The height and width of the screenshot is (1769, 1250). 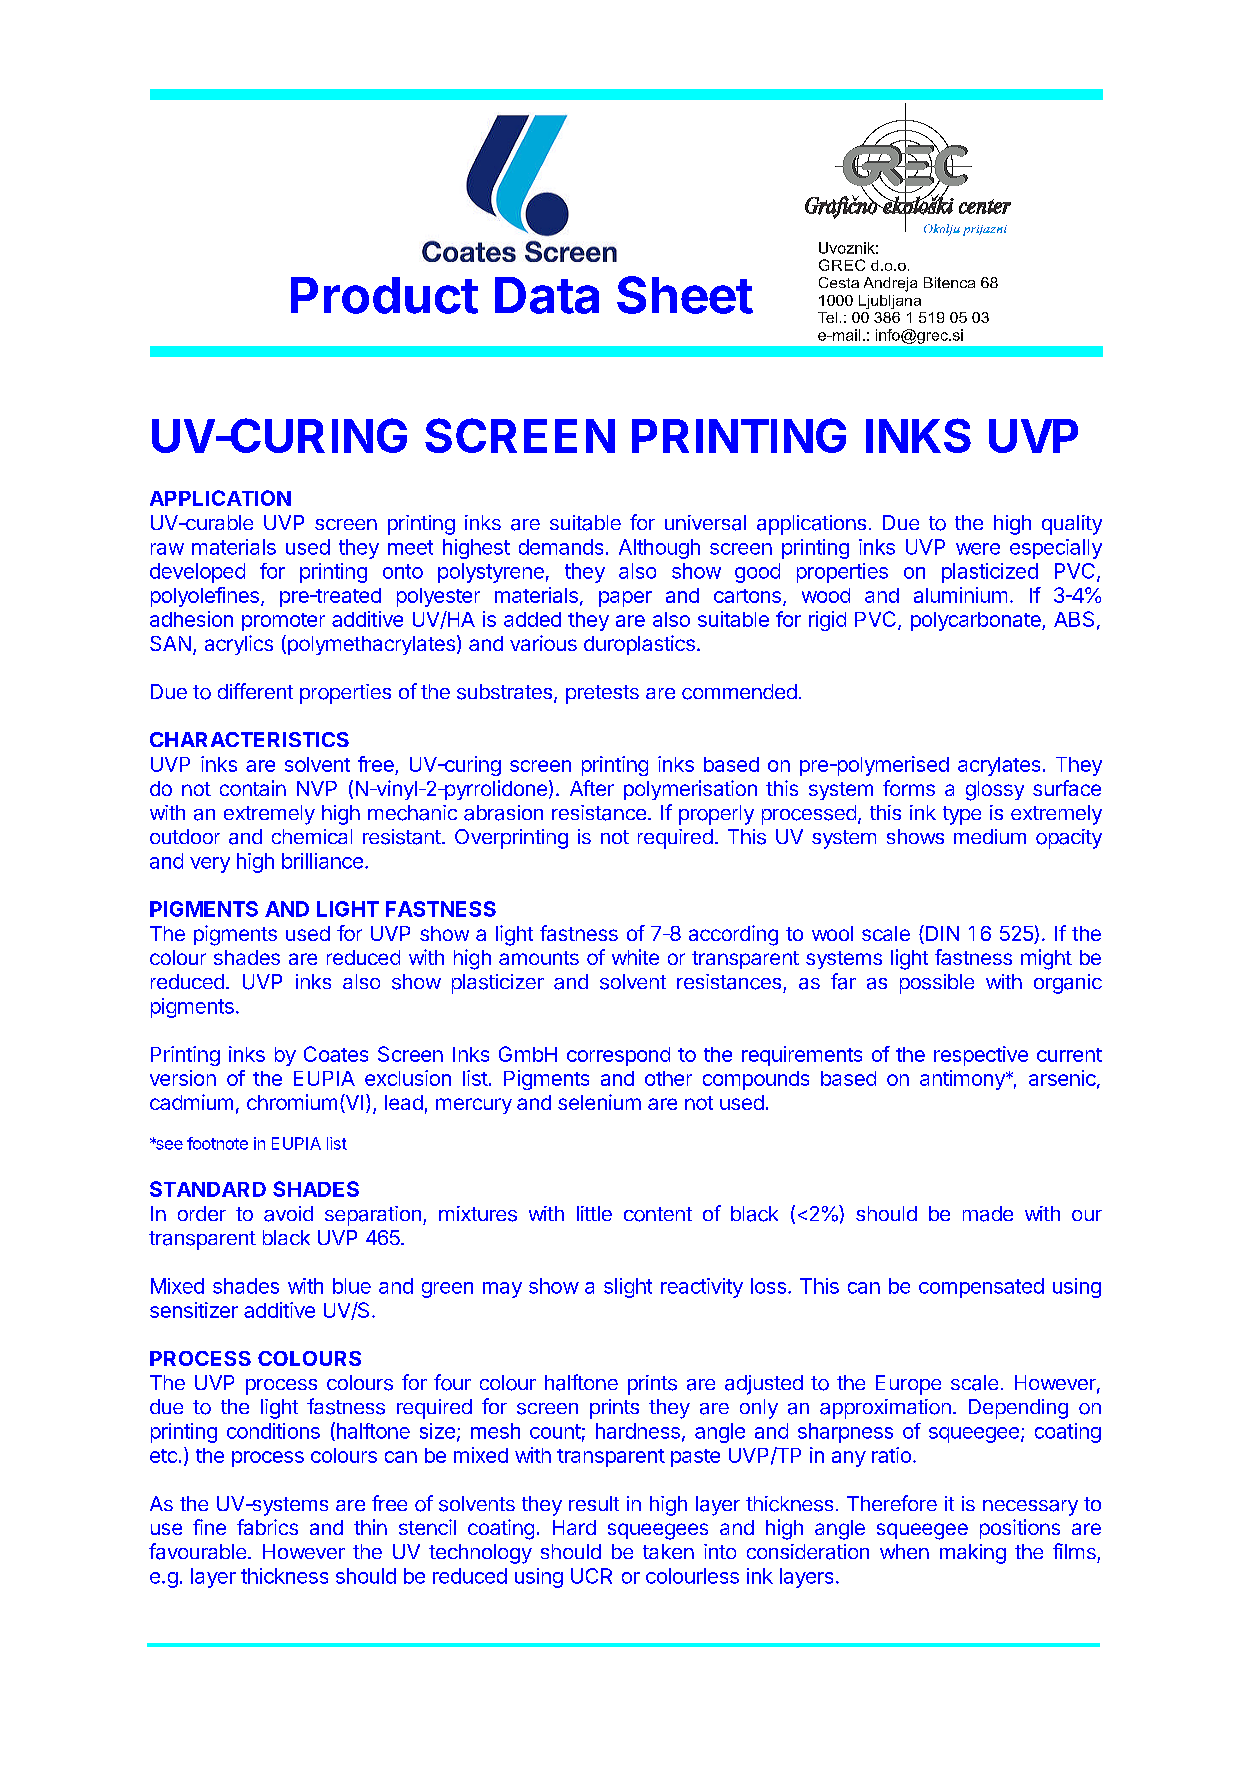 What do you see at coordinates (685, 295) in the screenshot?
I see `Sheet` at bounding box center [685, 295].
